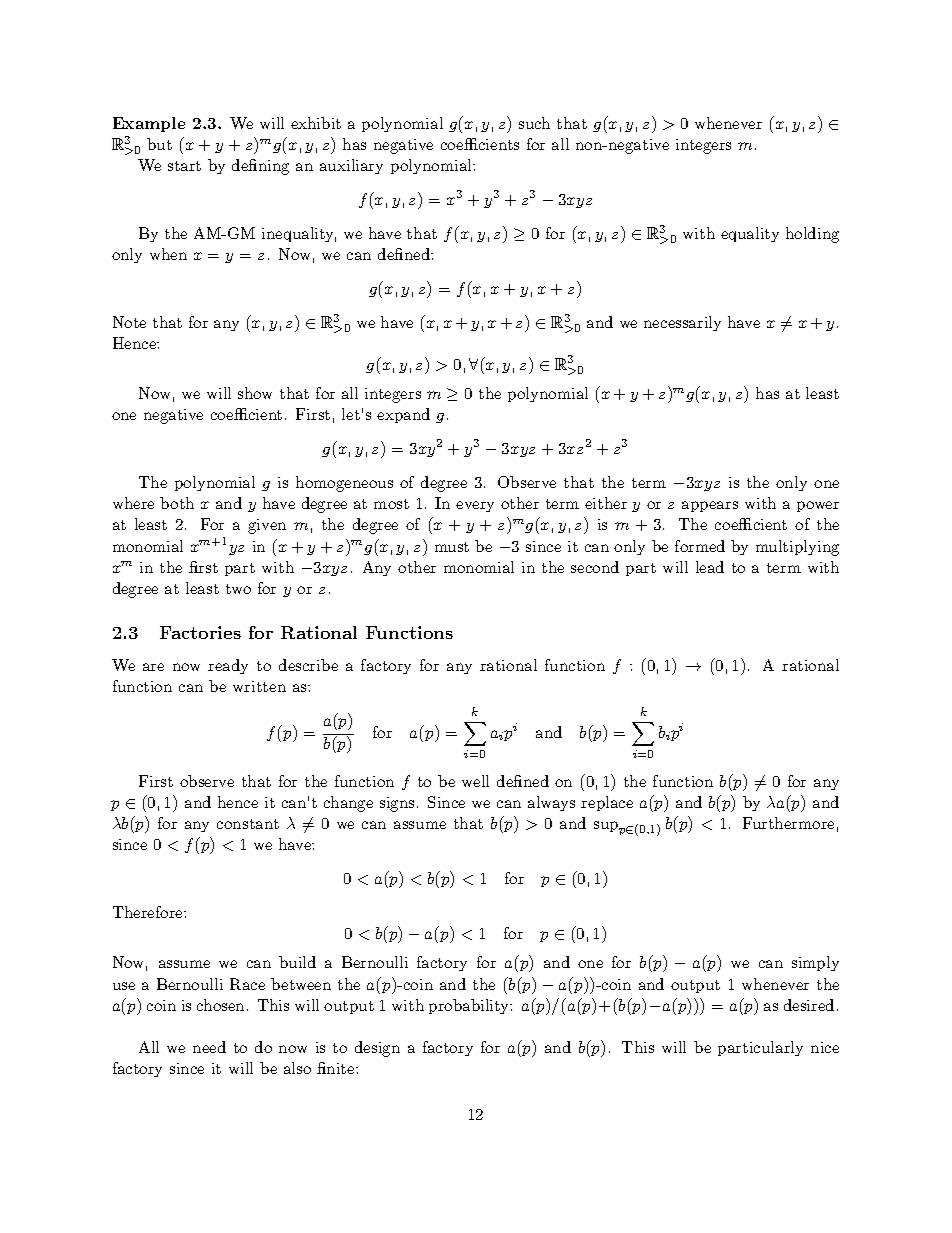  I want to click on such, so click(534, 123).
